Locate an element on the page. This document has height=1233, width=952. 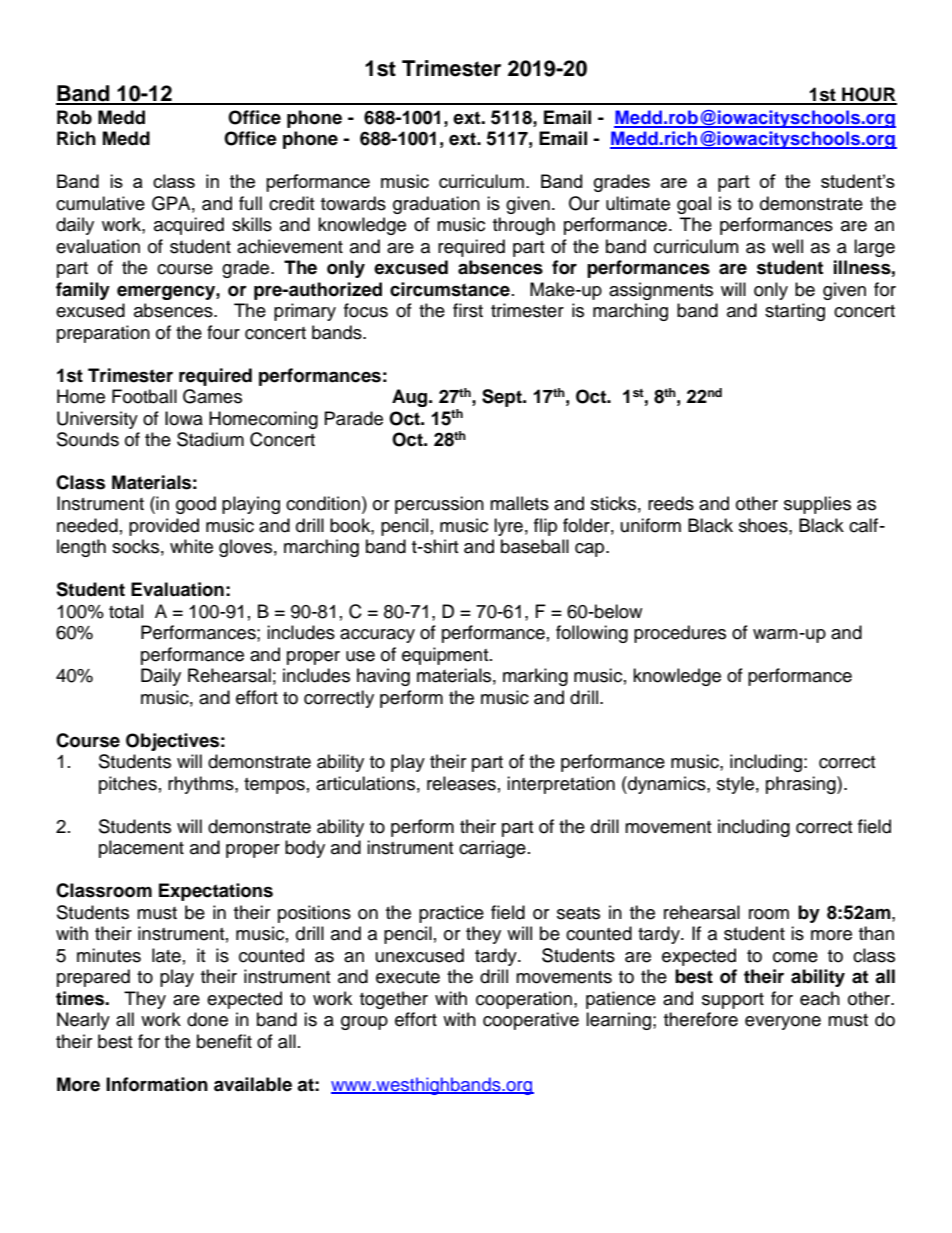
cooperative is located at coordinates (531, 1021).
